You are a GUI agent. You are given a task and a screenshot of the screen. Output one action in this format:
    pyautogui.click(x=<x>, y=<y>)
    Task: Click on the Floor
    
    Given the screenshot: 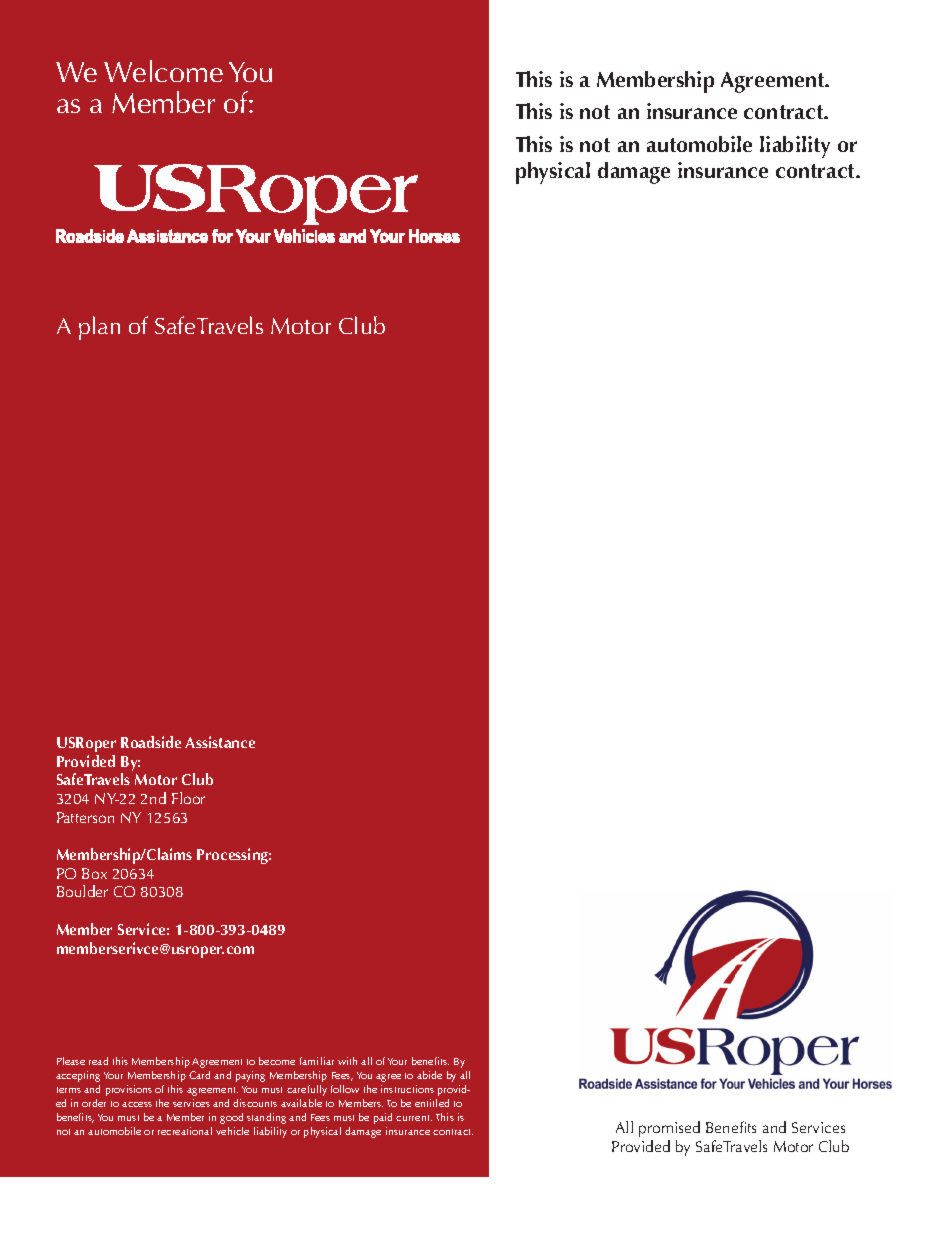 What is the action you would take?
    pyautogui.click(x=188, y=798)
